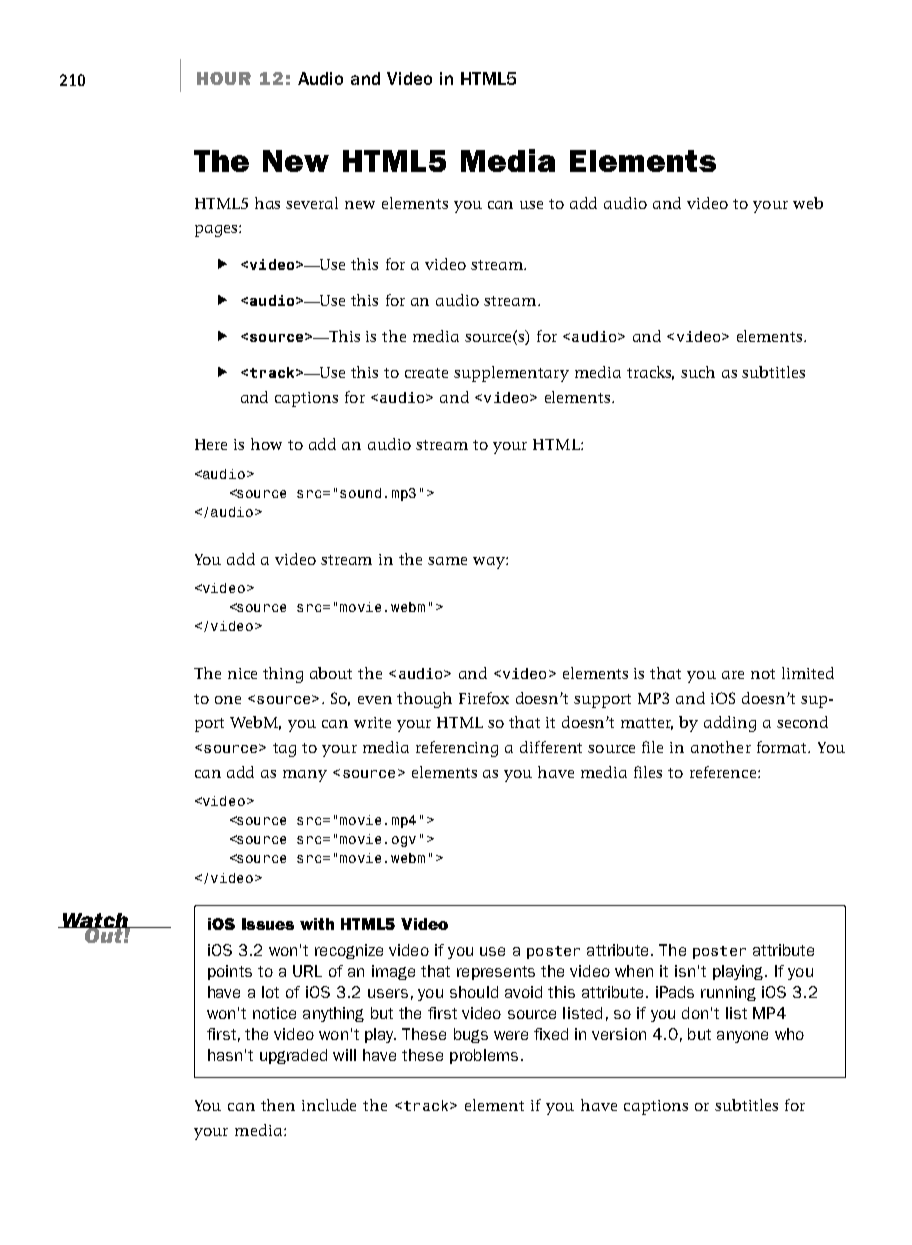  Describe the element at coordinates (484, 1056) in the image. I see `problems` at that location.
